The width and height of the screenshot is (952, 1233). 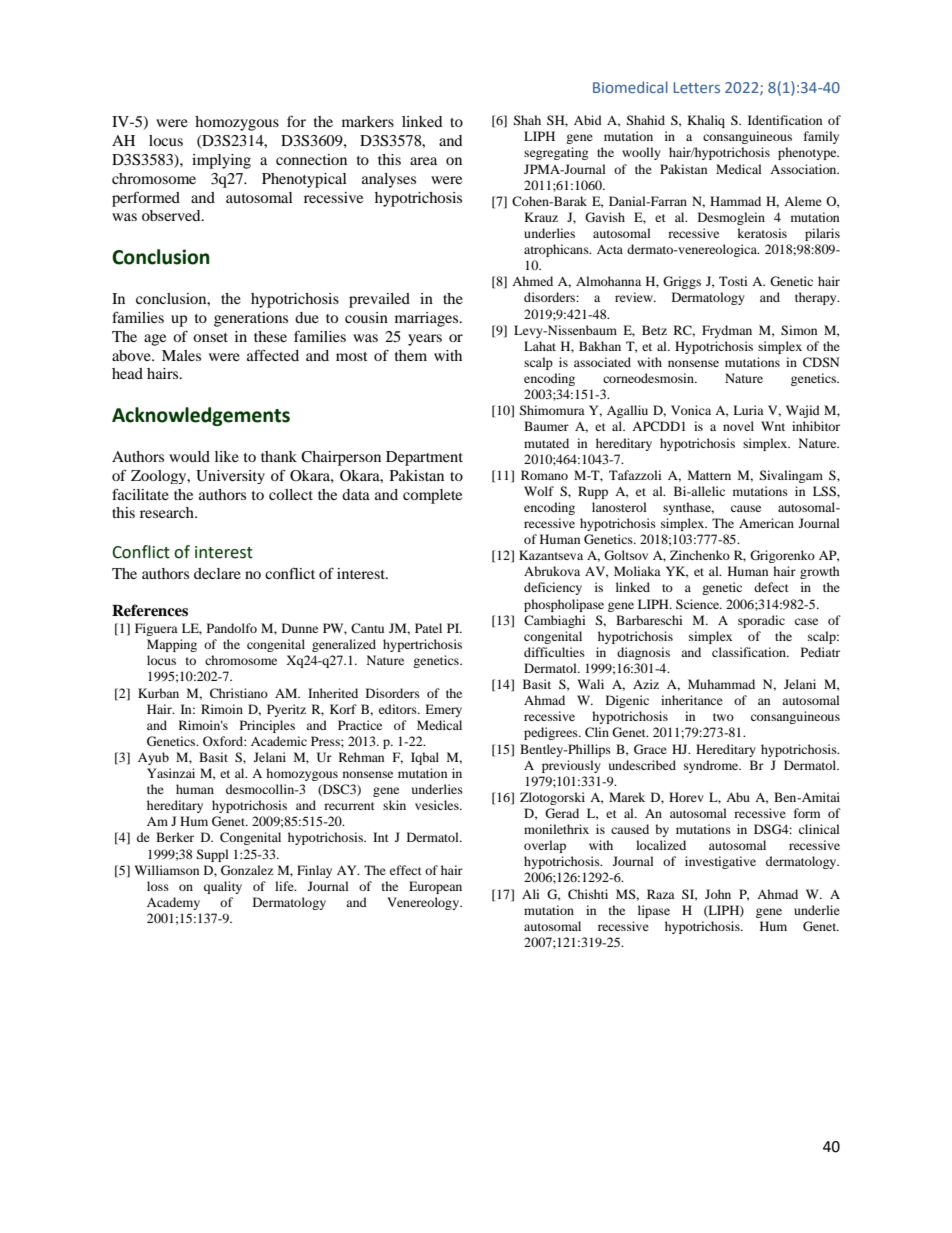 I want to click on observed, so click(x=172, y=215).
